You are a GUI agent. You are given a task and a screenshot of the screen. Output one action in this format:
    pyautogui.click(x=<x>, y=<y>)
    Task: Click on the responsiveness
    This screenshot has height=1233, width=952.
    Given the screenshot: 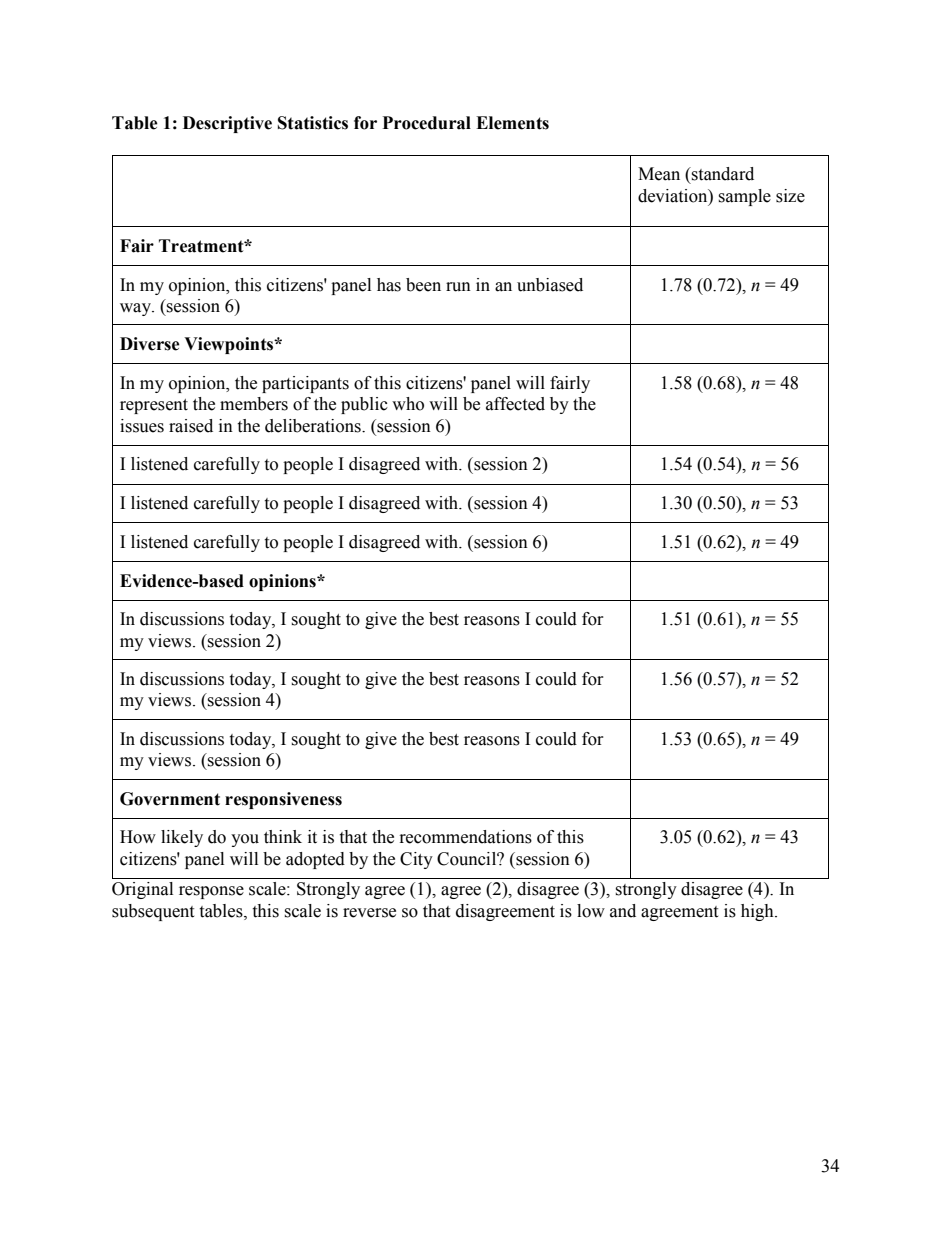 What is the action you would take?
    pyautogui.click(x=283, y=800)
